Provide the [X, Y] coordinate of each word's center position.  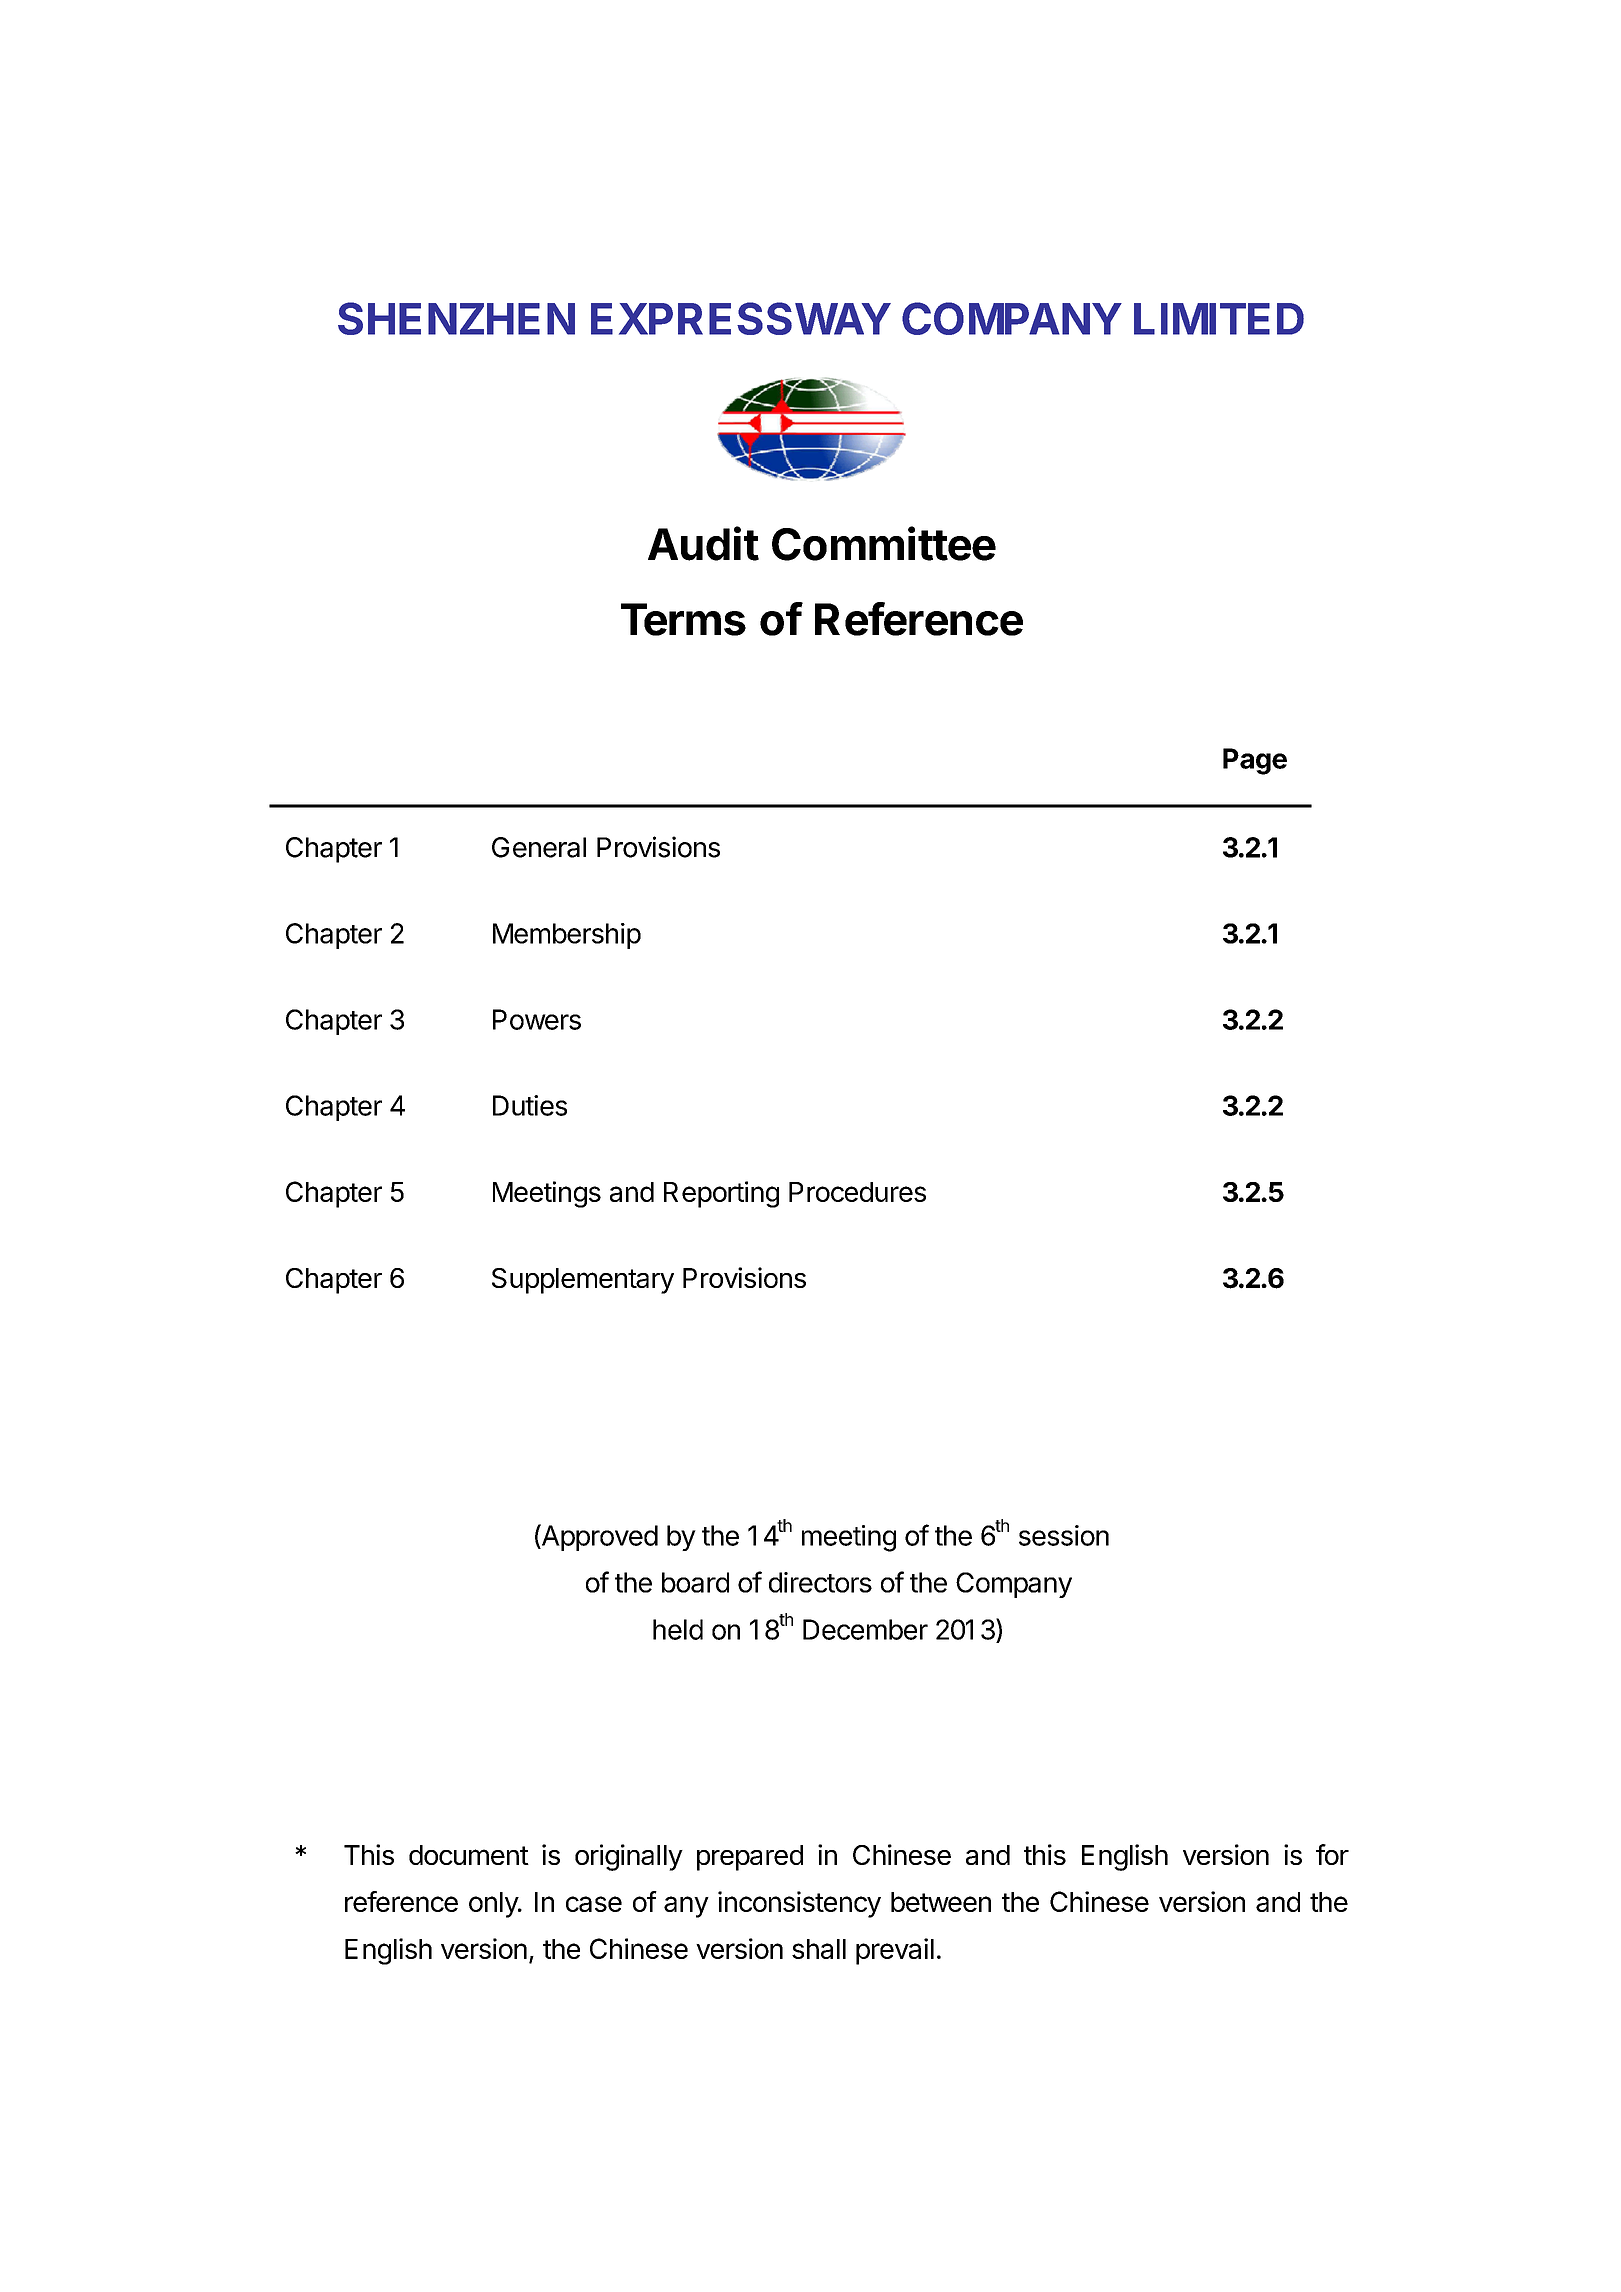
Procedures [857, 1192]
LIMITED [1219, 319]
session [1064, 1535]
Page [1255, 761]
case [594, 1904]
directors [820, 1582]
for [1332, 1854]
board [695, 1582]
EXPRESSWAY [741, 318]
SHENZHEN [456, 318]
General [539, 847]
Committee [884, 543]
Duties [530, 1105]
